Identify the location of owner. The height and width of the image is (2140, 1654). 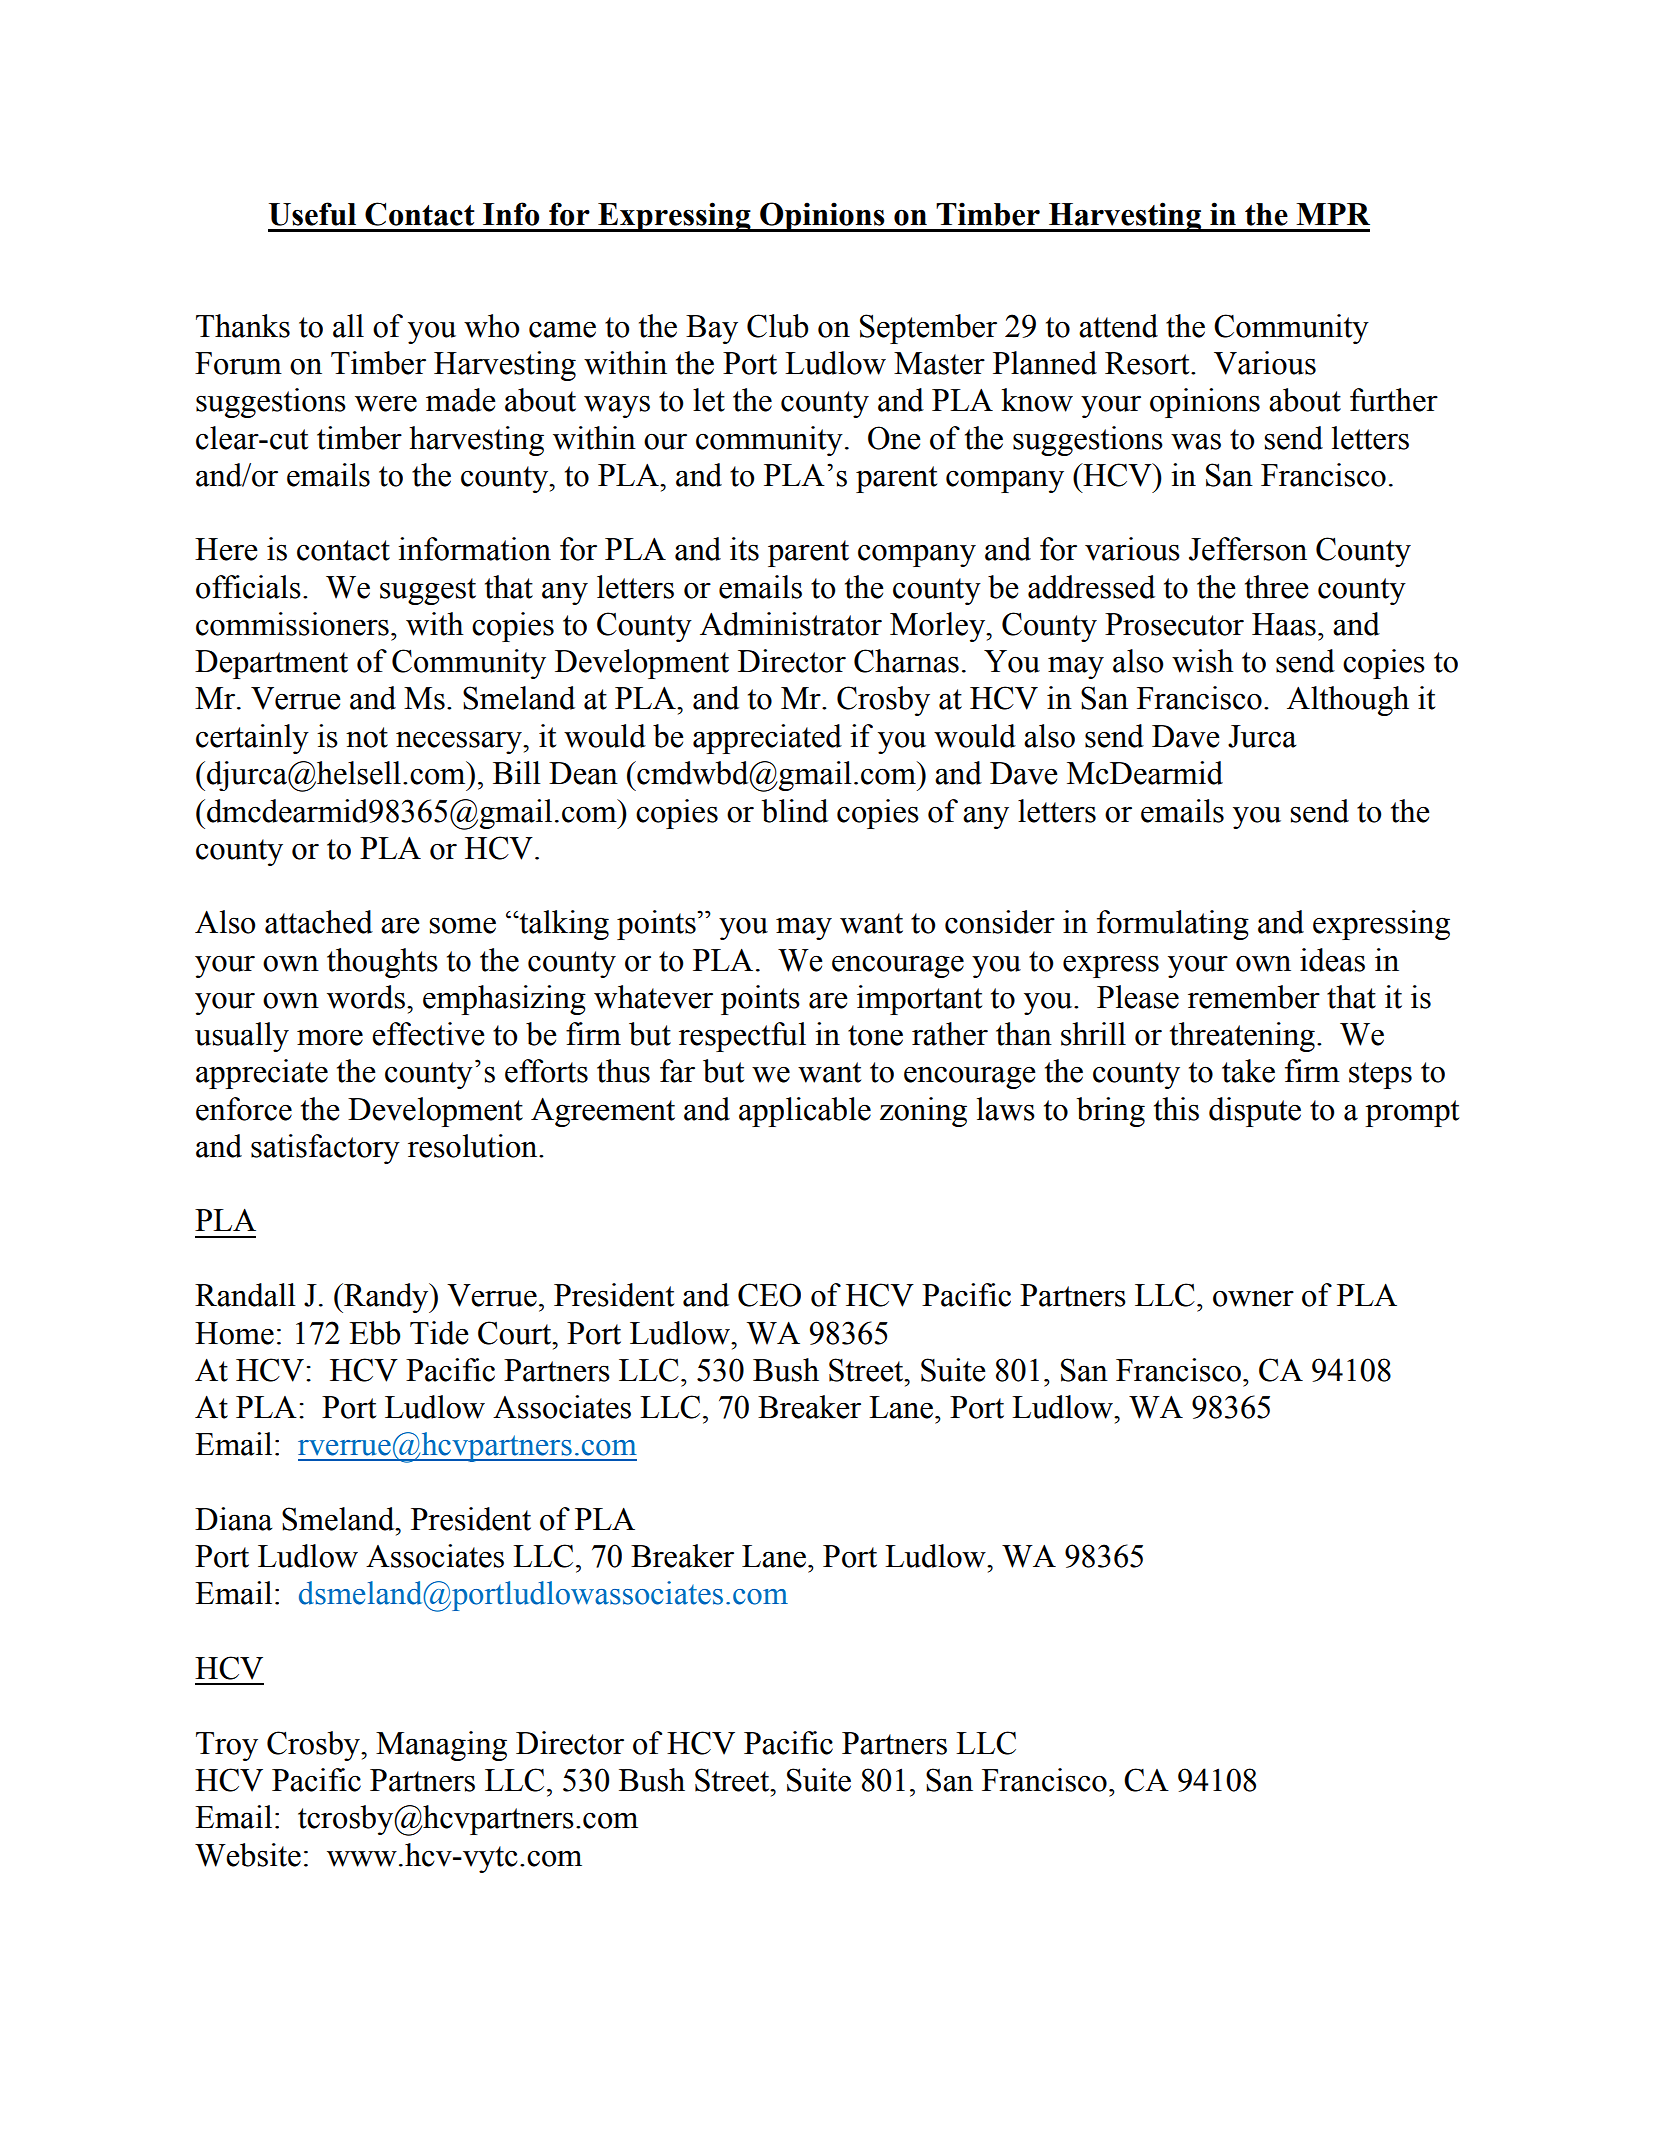
(1253, 1298).
